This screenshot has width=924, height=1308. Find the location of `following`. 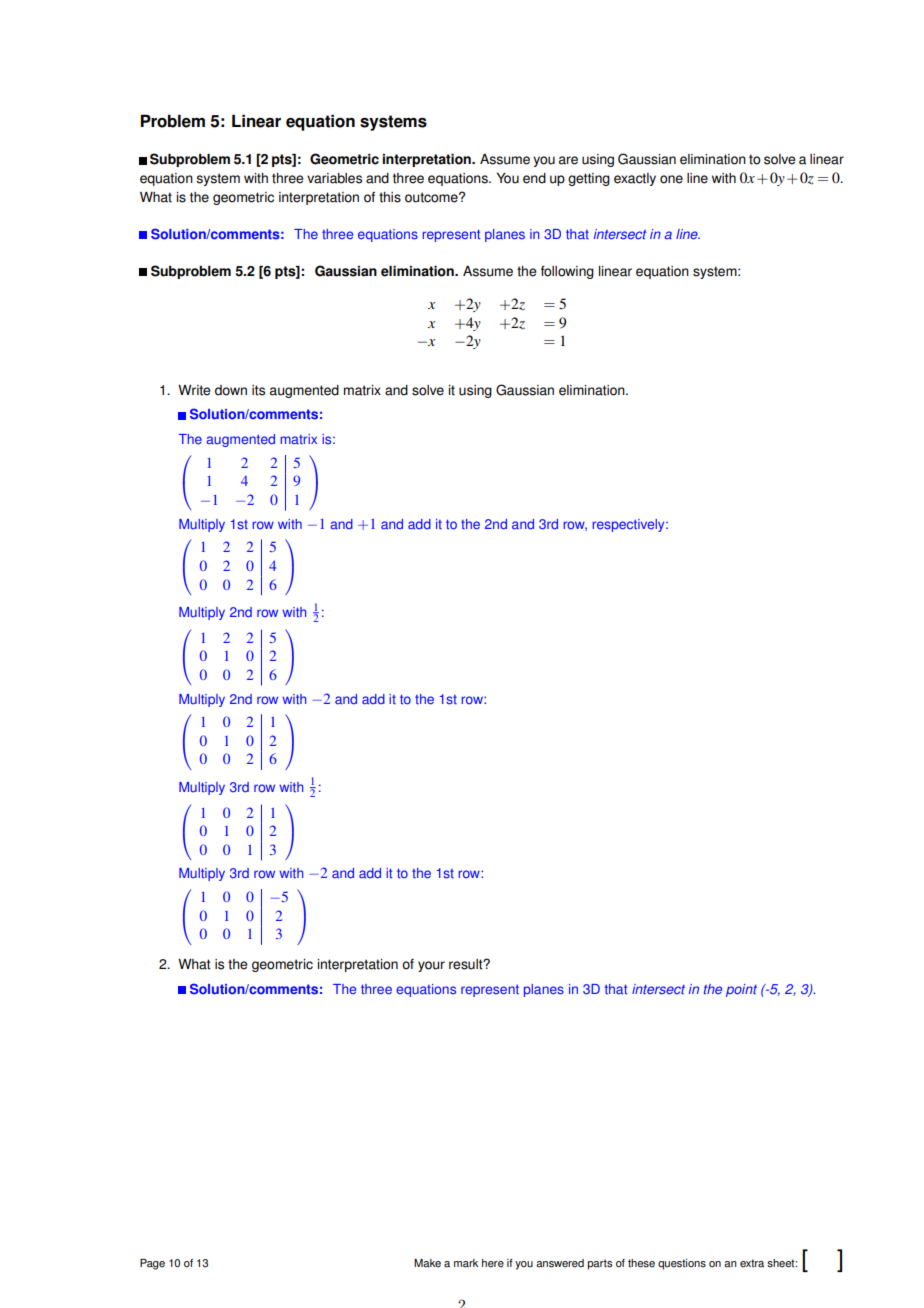

following is located at coordinates (567, 272).
